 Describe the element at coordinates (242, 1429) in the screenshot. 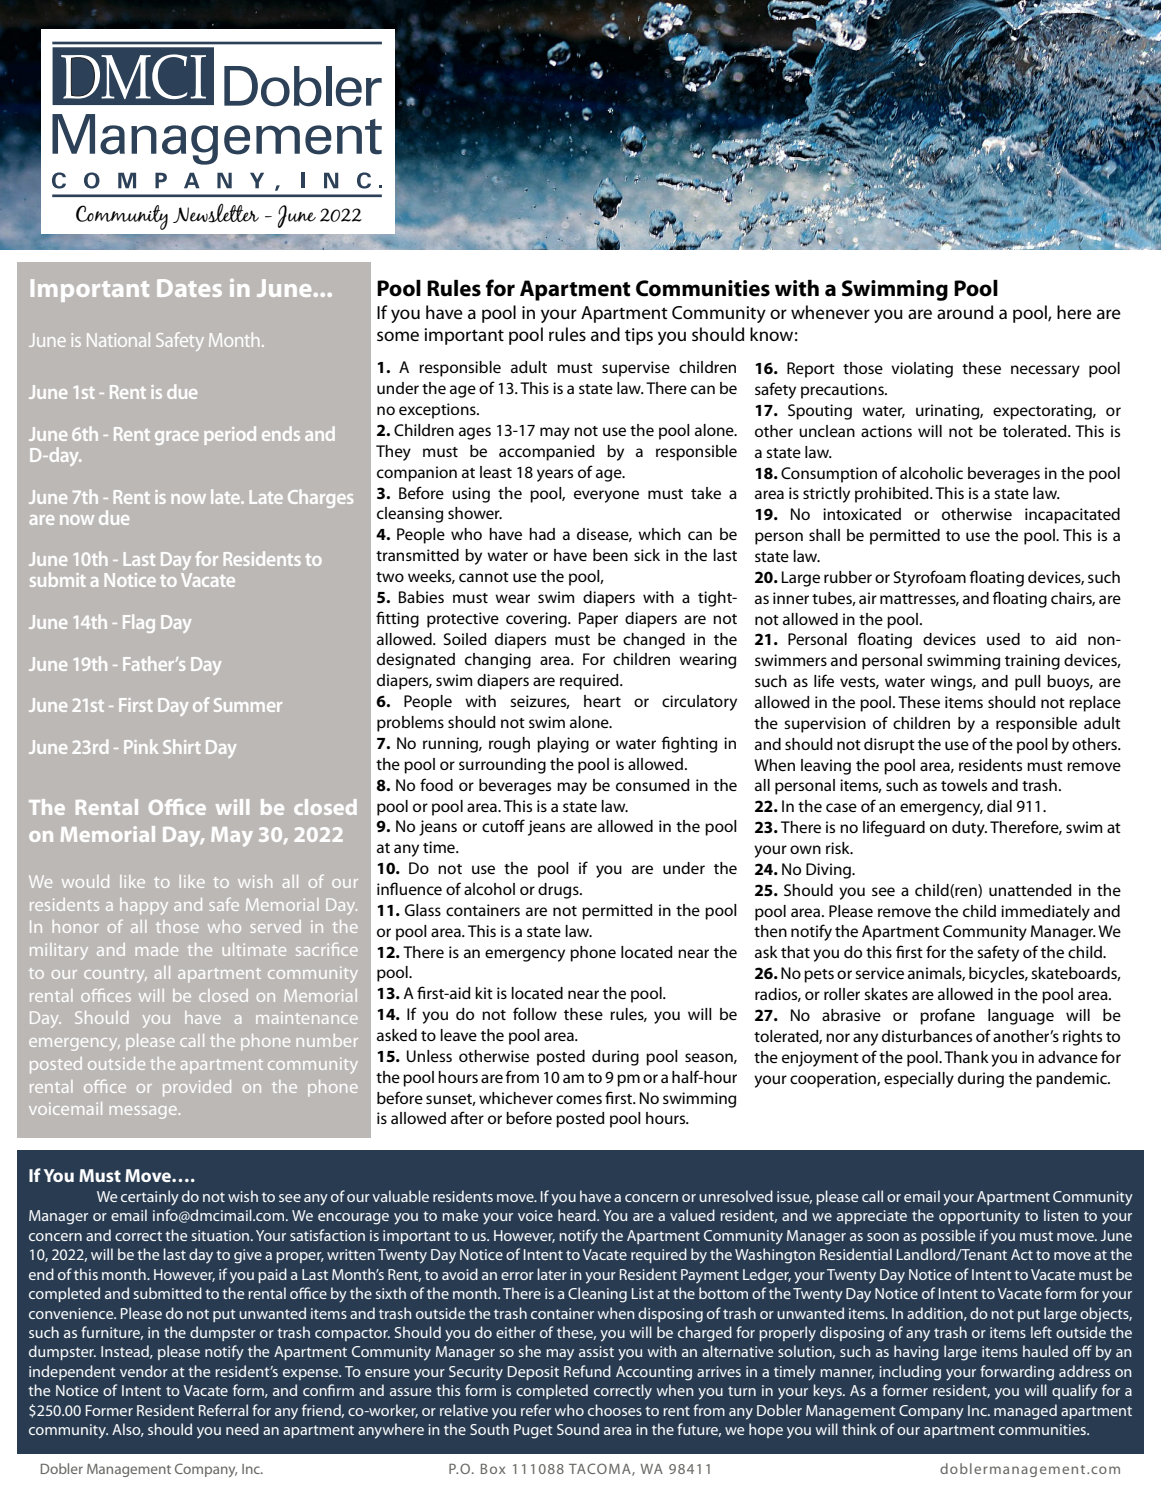

I see `need` at that location.
